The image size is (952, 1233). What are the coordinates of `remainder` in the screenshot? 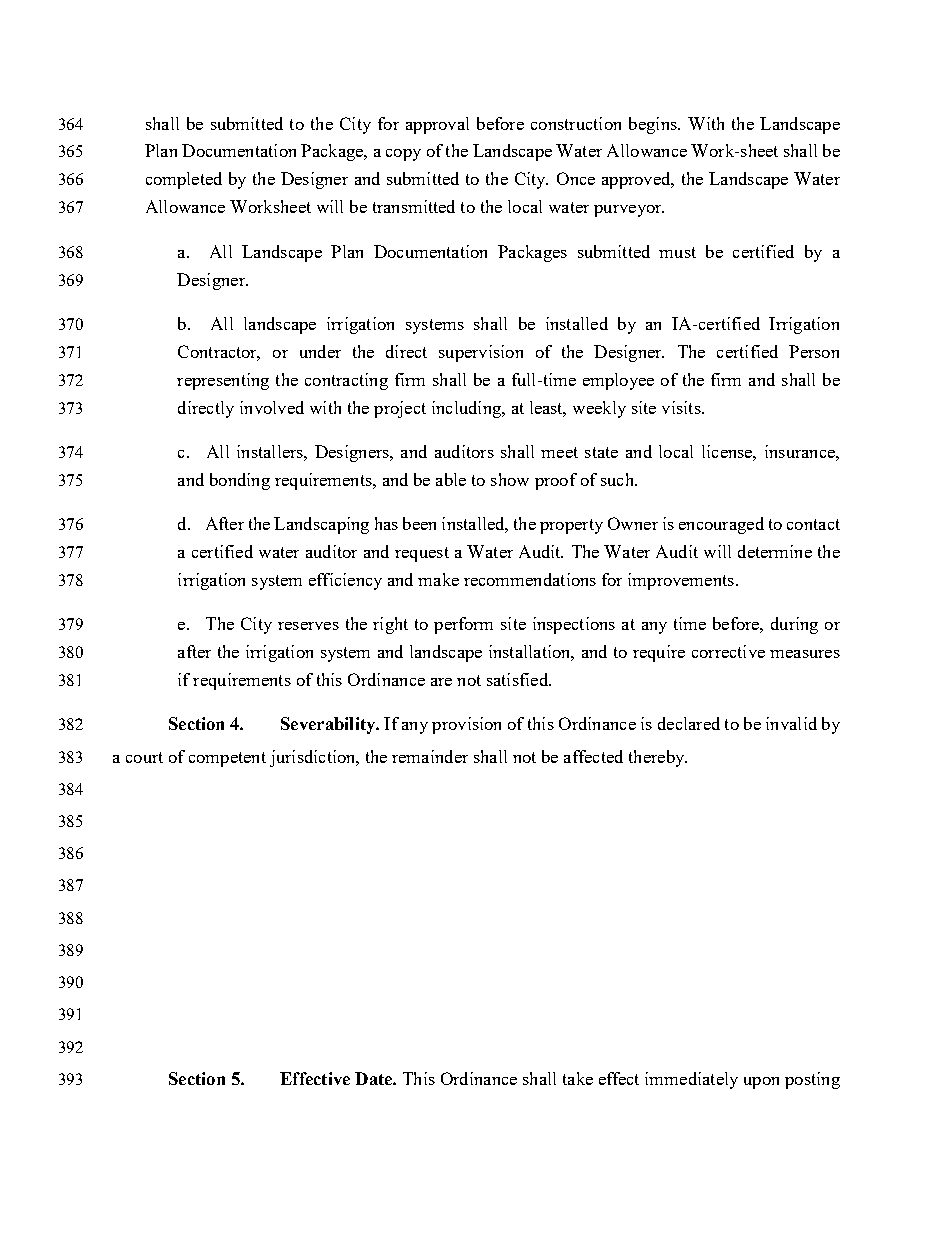 It's located at (430, 756).
